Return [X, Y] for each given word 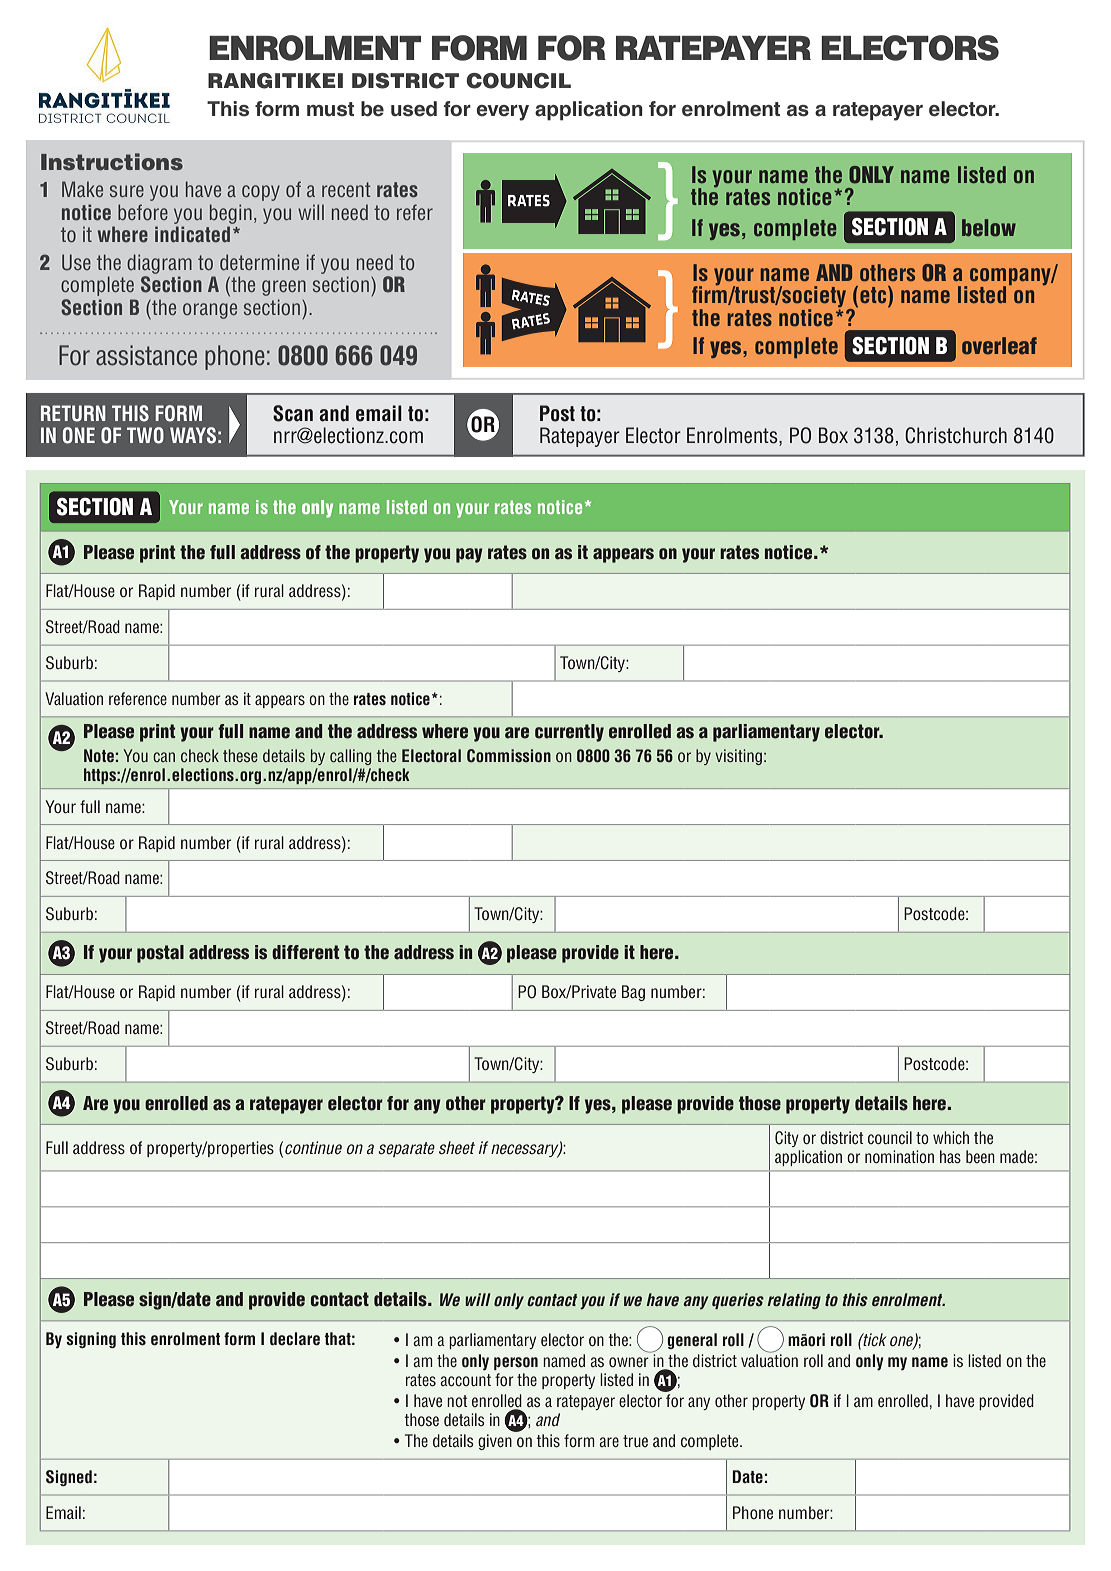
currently [569, 733]
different [305, 952]
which [951, 1137]
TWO [145, 435]
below [989, 228]
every [502, 113]
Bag [633, 993]
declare [295, 1339]
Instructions [112, 162]
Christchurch [956, 435]
